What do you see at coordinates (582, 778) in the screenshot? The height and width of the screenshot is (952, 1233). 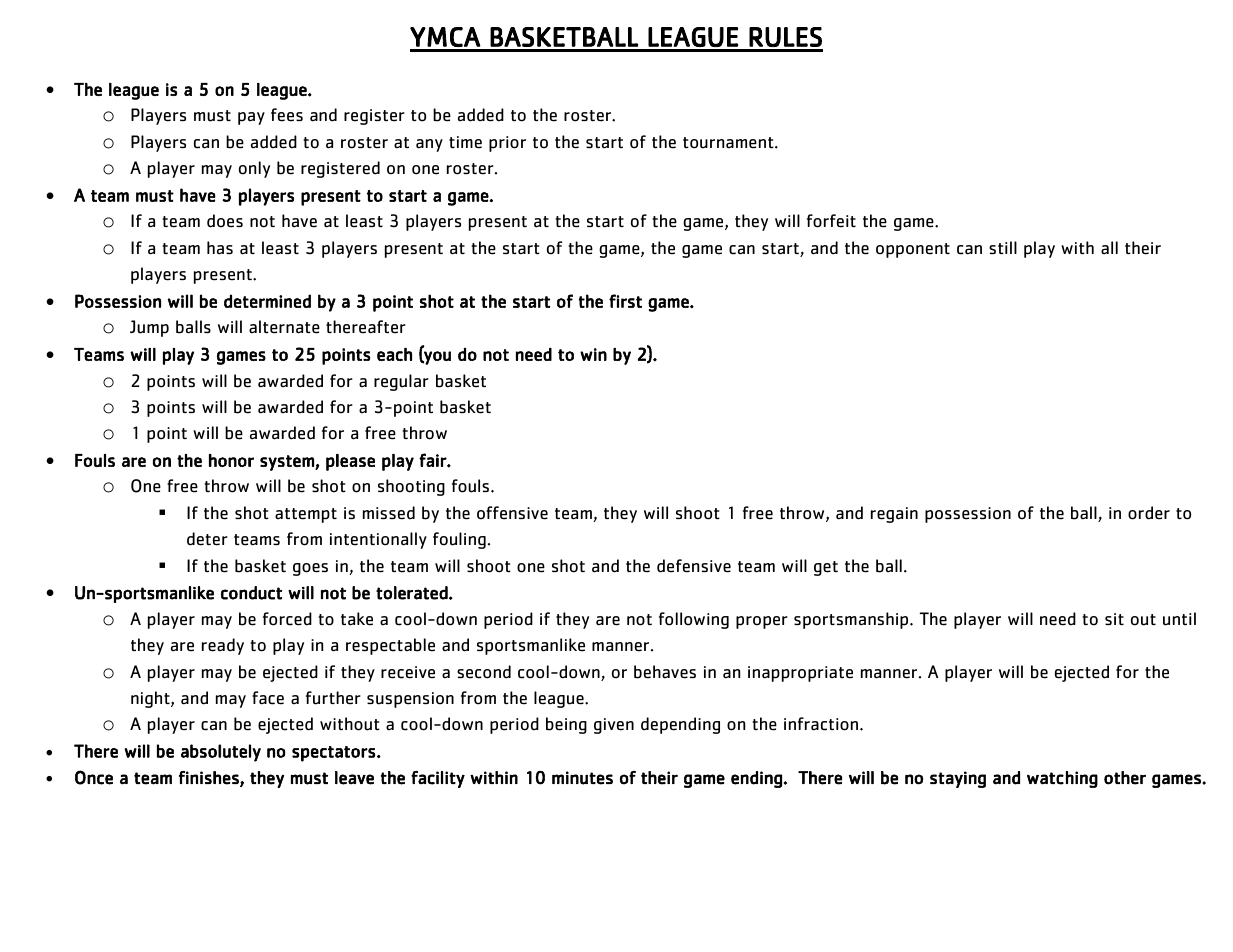 I see `minutes` at bounding box center [582, 778].
